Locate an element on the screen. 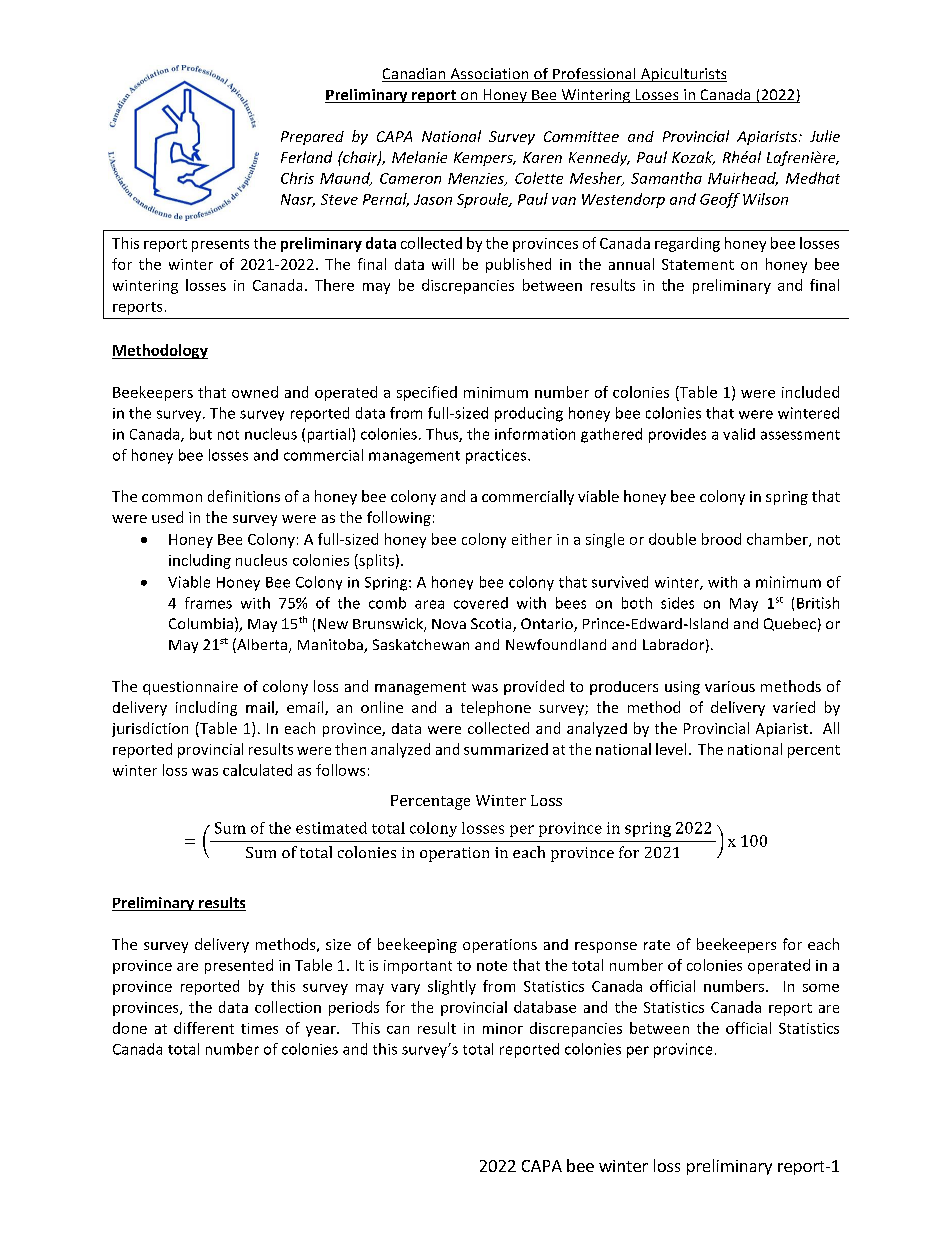 The width and height of the screenshot is (952, 1233). either is located at coordinates (532, 539).
